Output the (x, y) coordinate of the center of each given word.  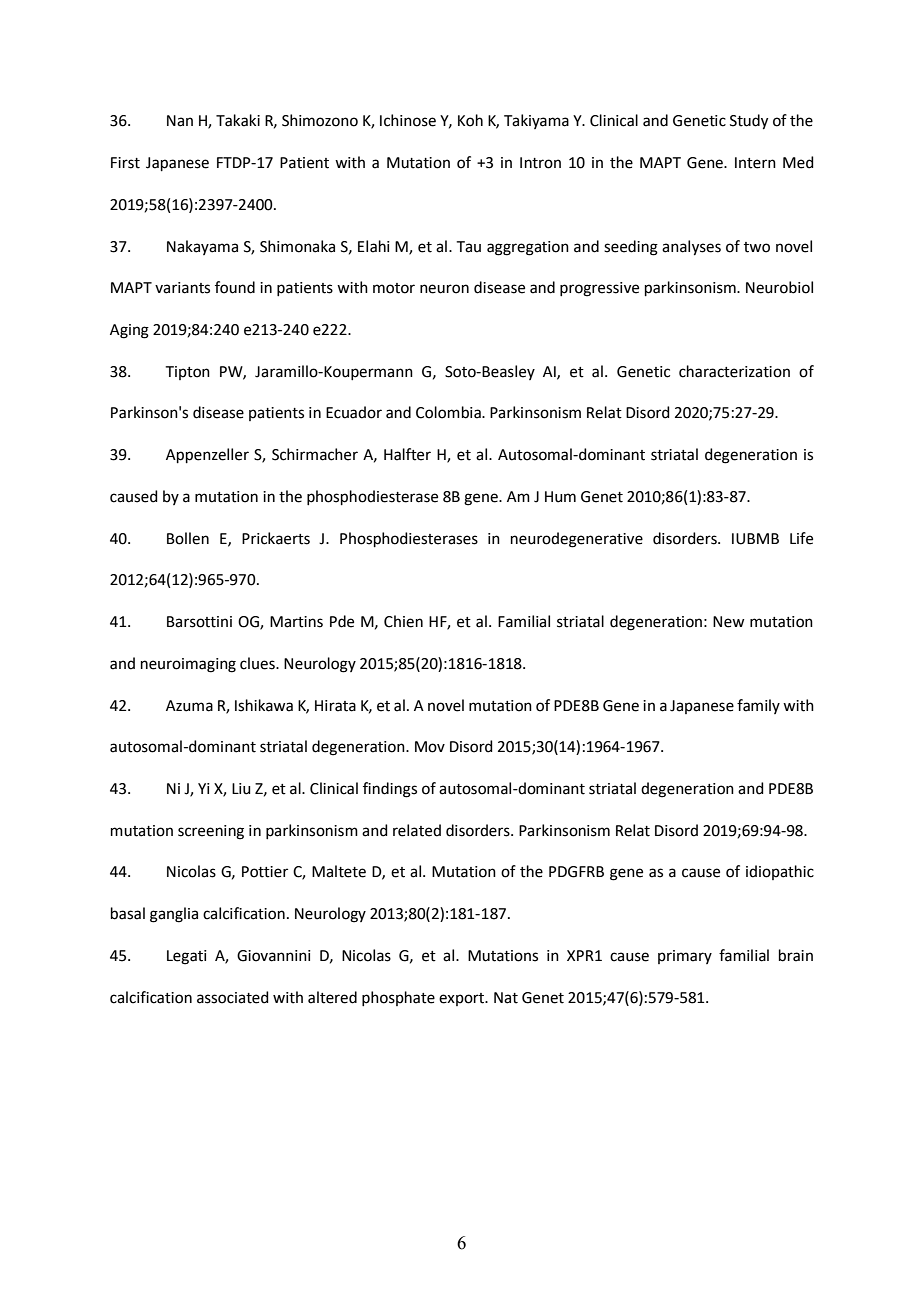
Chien (403, 621)
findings (390, 790)
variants (182, 288)
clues (258, 663)
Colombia (449, 412)
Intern (755, 163)
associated (233, 997)
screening (211, 832)
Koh (470, 120)
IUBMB (755, 539)
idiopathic (780, 872)
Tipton (188, 373)
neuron (444, 289)
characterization (734, 371)
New (729, 622)
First (125, 163)
